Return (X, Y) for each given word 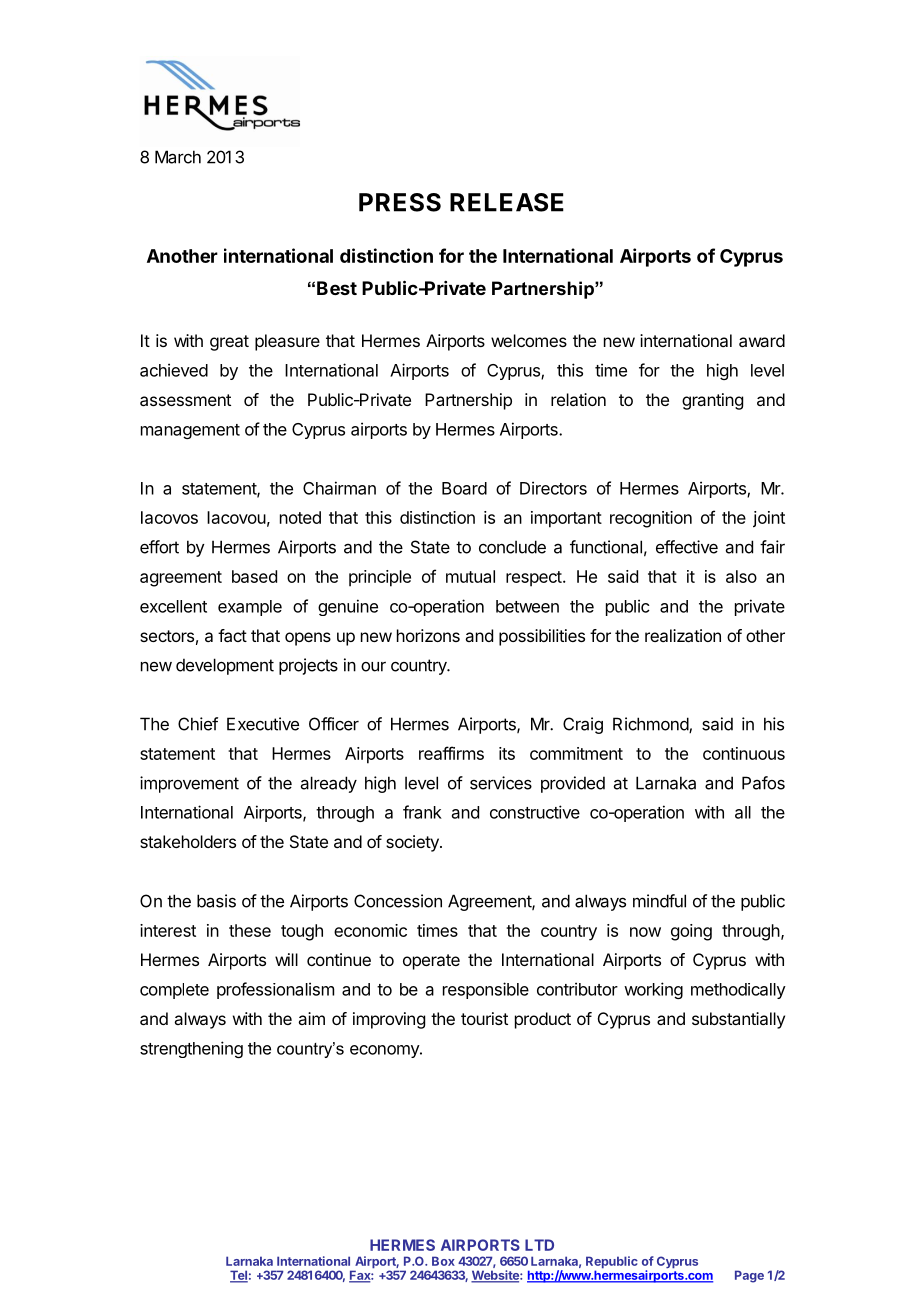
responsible (486, 990)
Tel (239, 1276)
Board (464, 488)
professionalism (275, 990)
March (178, 157)
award (762, 340)
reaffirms (451, 753)
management (190, 431)
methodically (738, 991)
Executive (263, 724)
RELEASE (507, 202)
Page (749, 1276)
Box (443, 1261)
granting (712, 401)
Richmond (651, 725)
